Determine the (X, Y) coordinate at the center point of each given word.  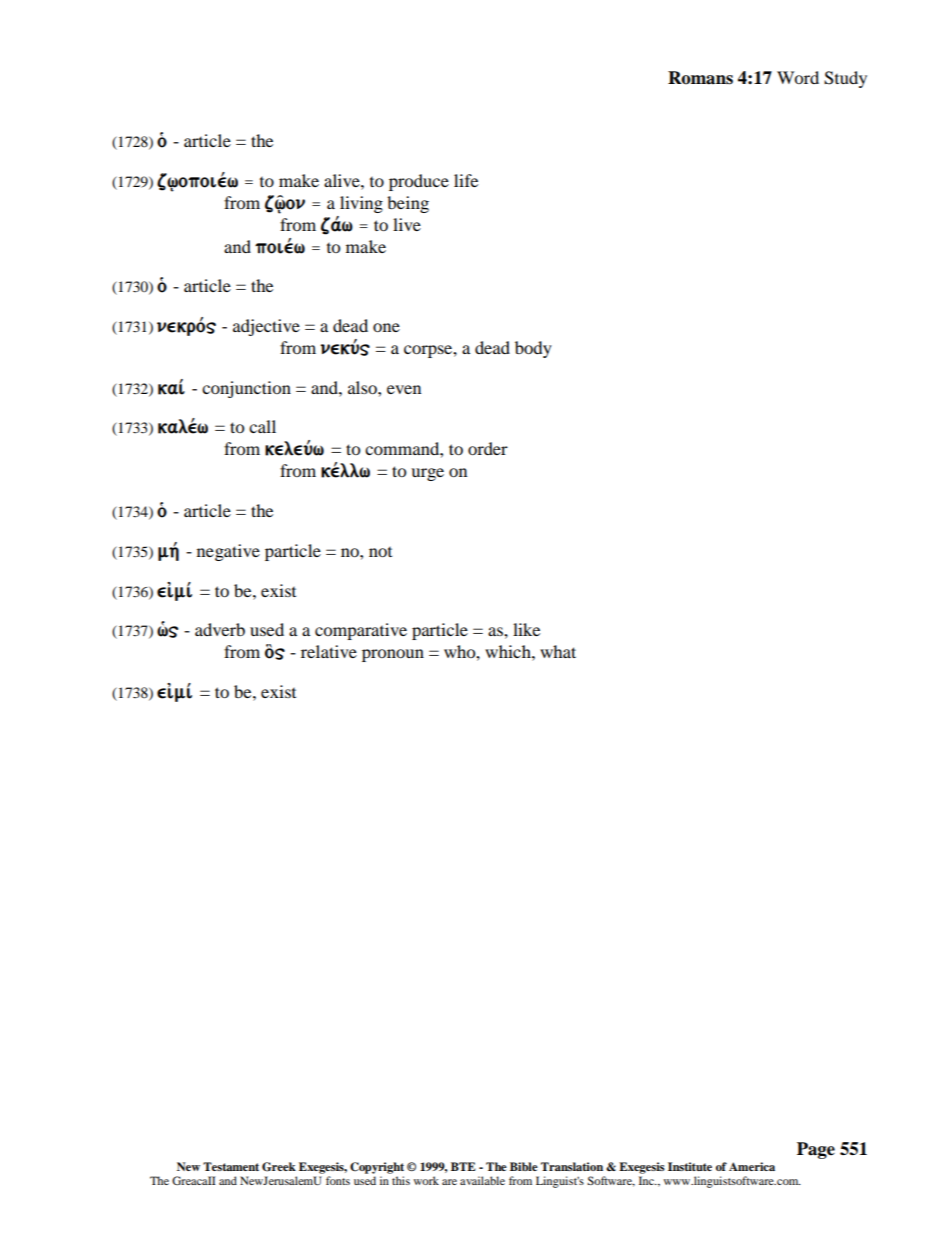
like (526, 629)
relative (329, 651)
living (361, 204)
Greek (279, 1167)
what (558, 651)
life (466, 180)
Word (798, 77)
